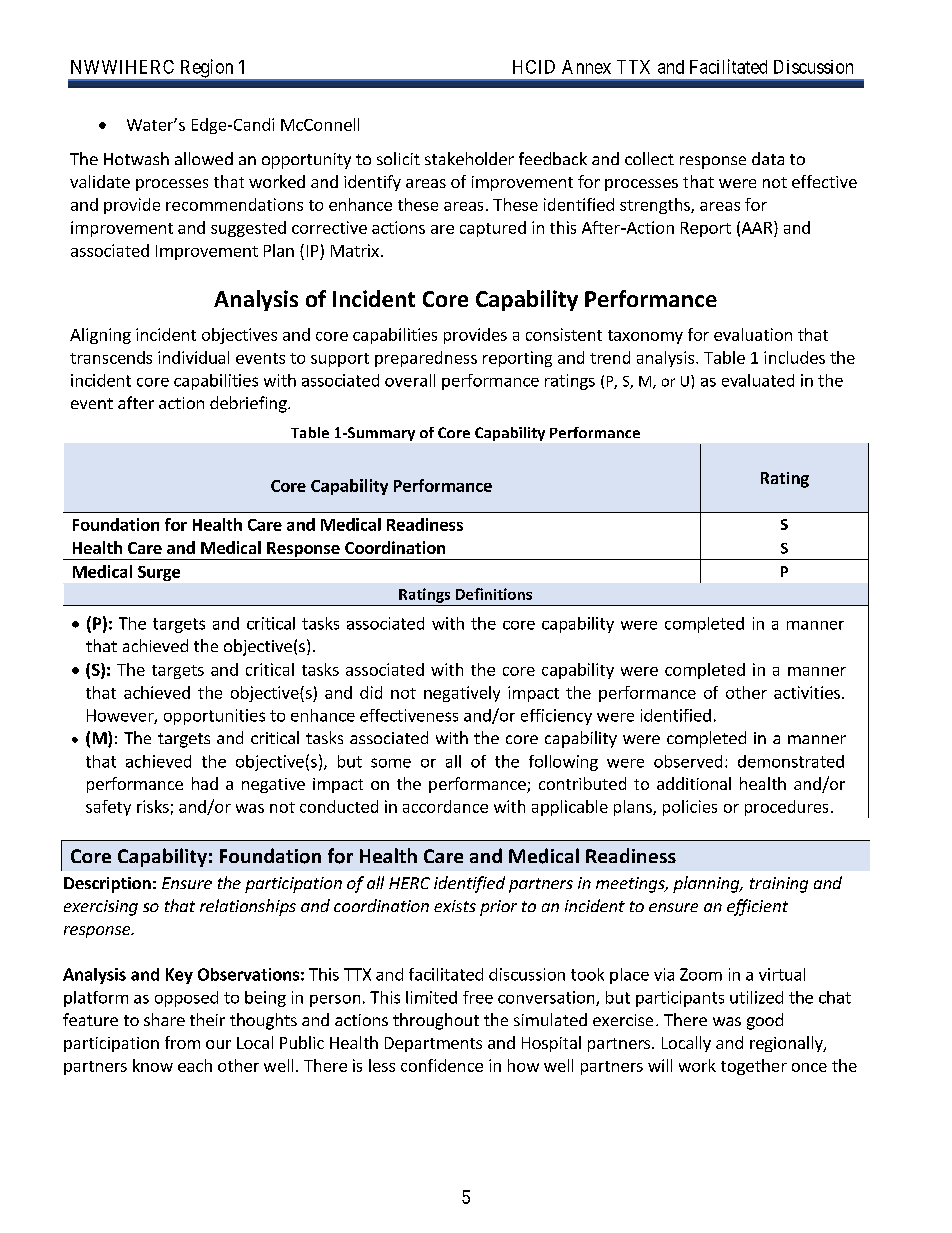 This page has height=1233, width=952. Describe the element at coordinates (204, 158) in the page. I see `allowed` at that location.
